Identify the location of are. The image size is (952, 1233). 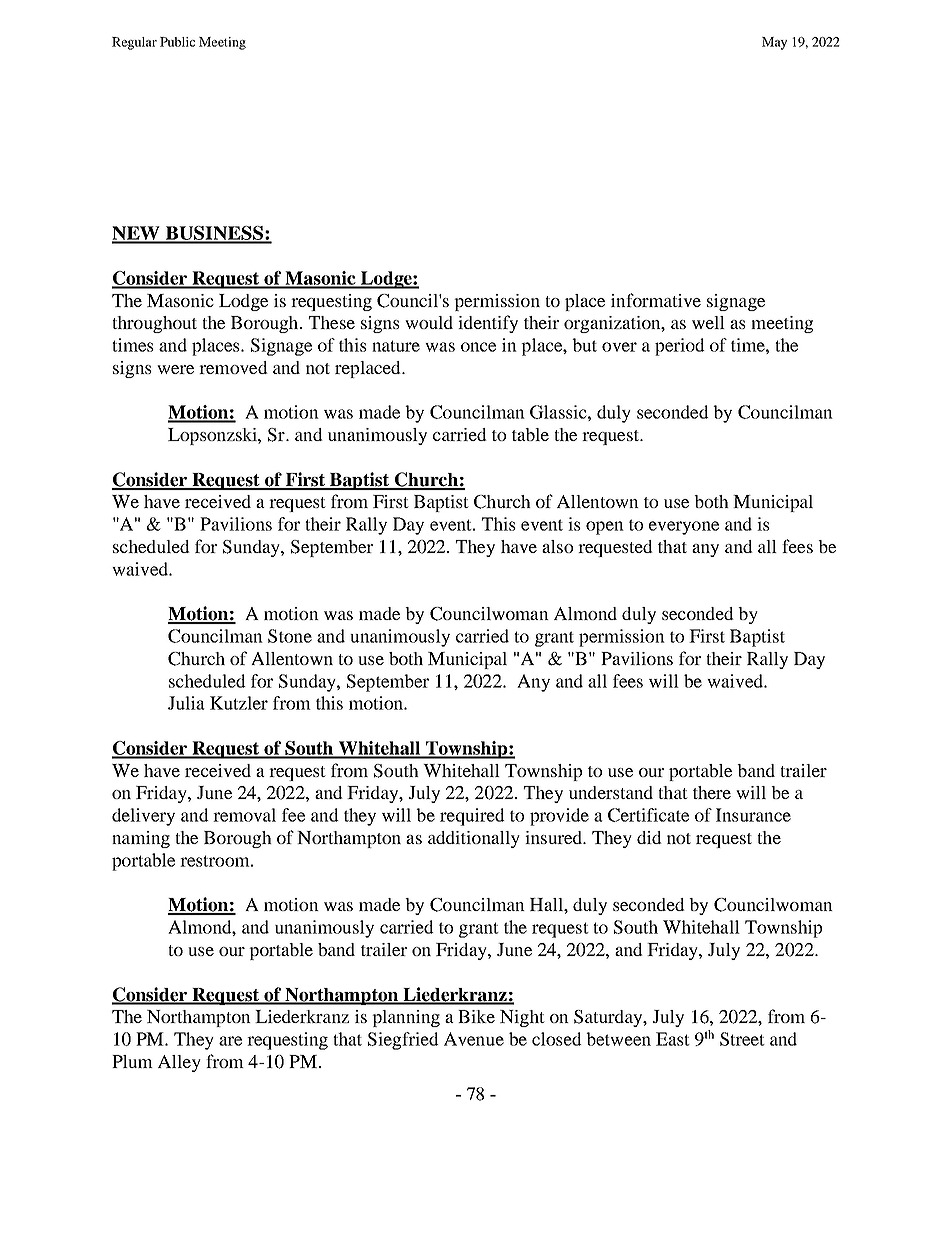
(230, 1041).
